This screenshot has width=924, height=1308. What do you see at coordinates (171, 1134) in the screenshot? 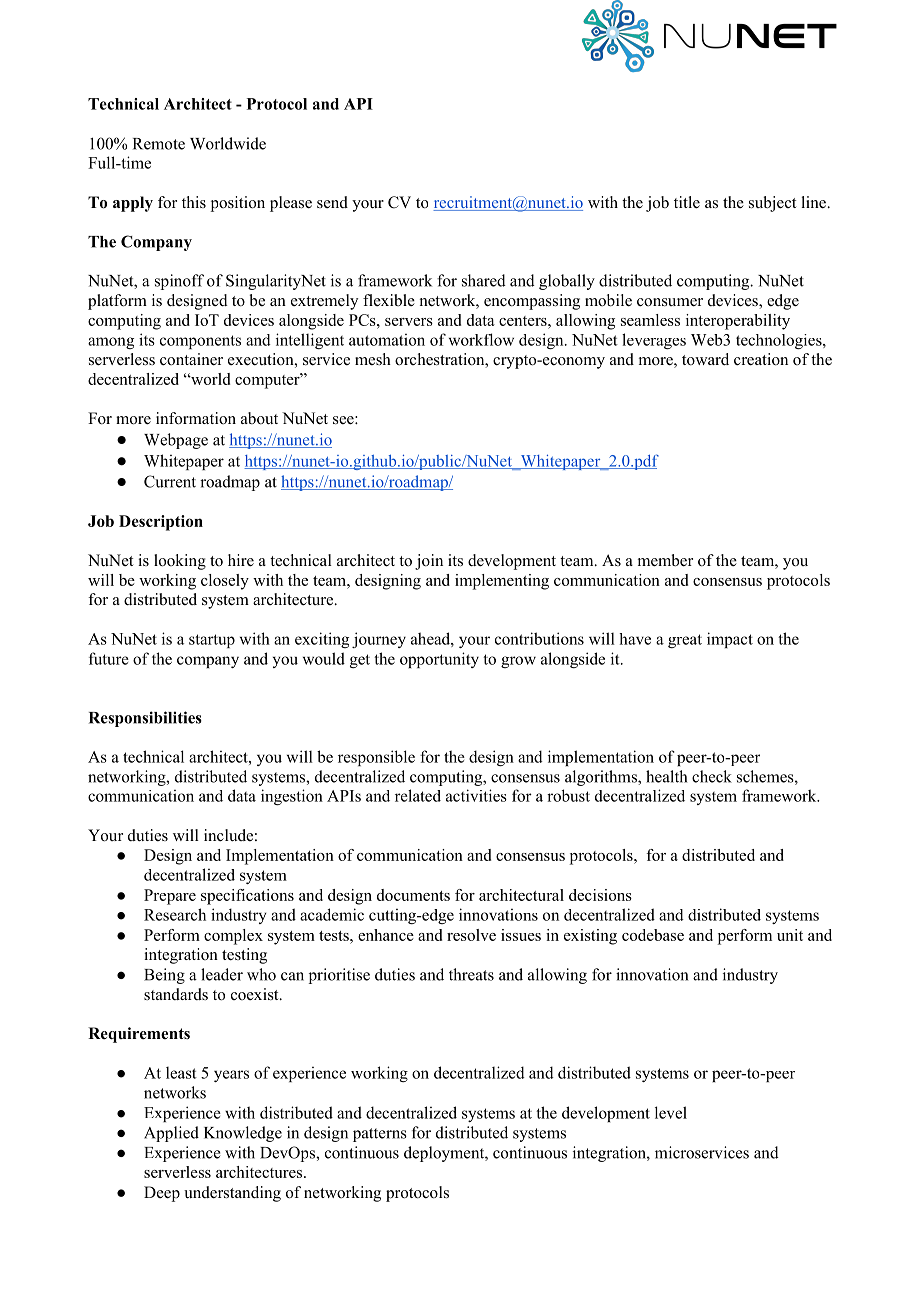
I see `Applied` at bounding box center [171, 1134].
